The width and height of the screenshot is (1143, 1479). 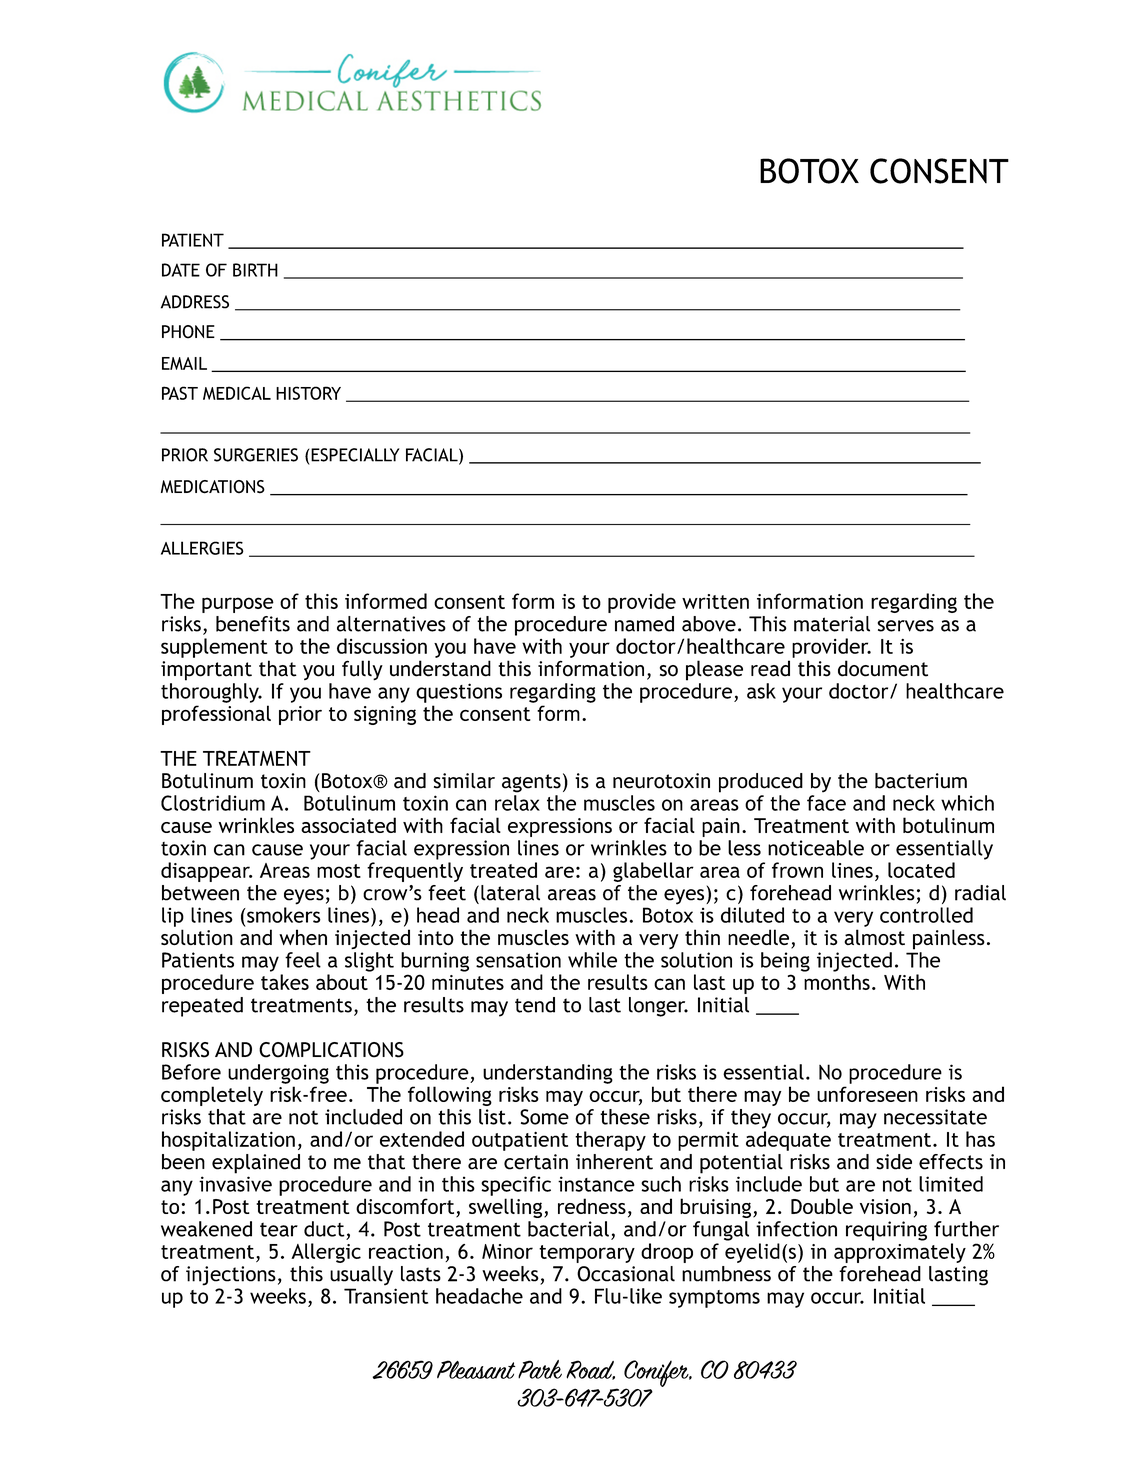 What do you see at coordinates (255, 270) in the screenshot?
I see `BIRTH` at bounding box center [255, 270].
